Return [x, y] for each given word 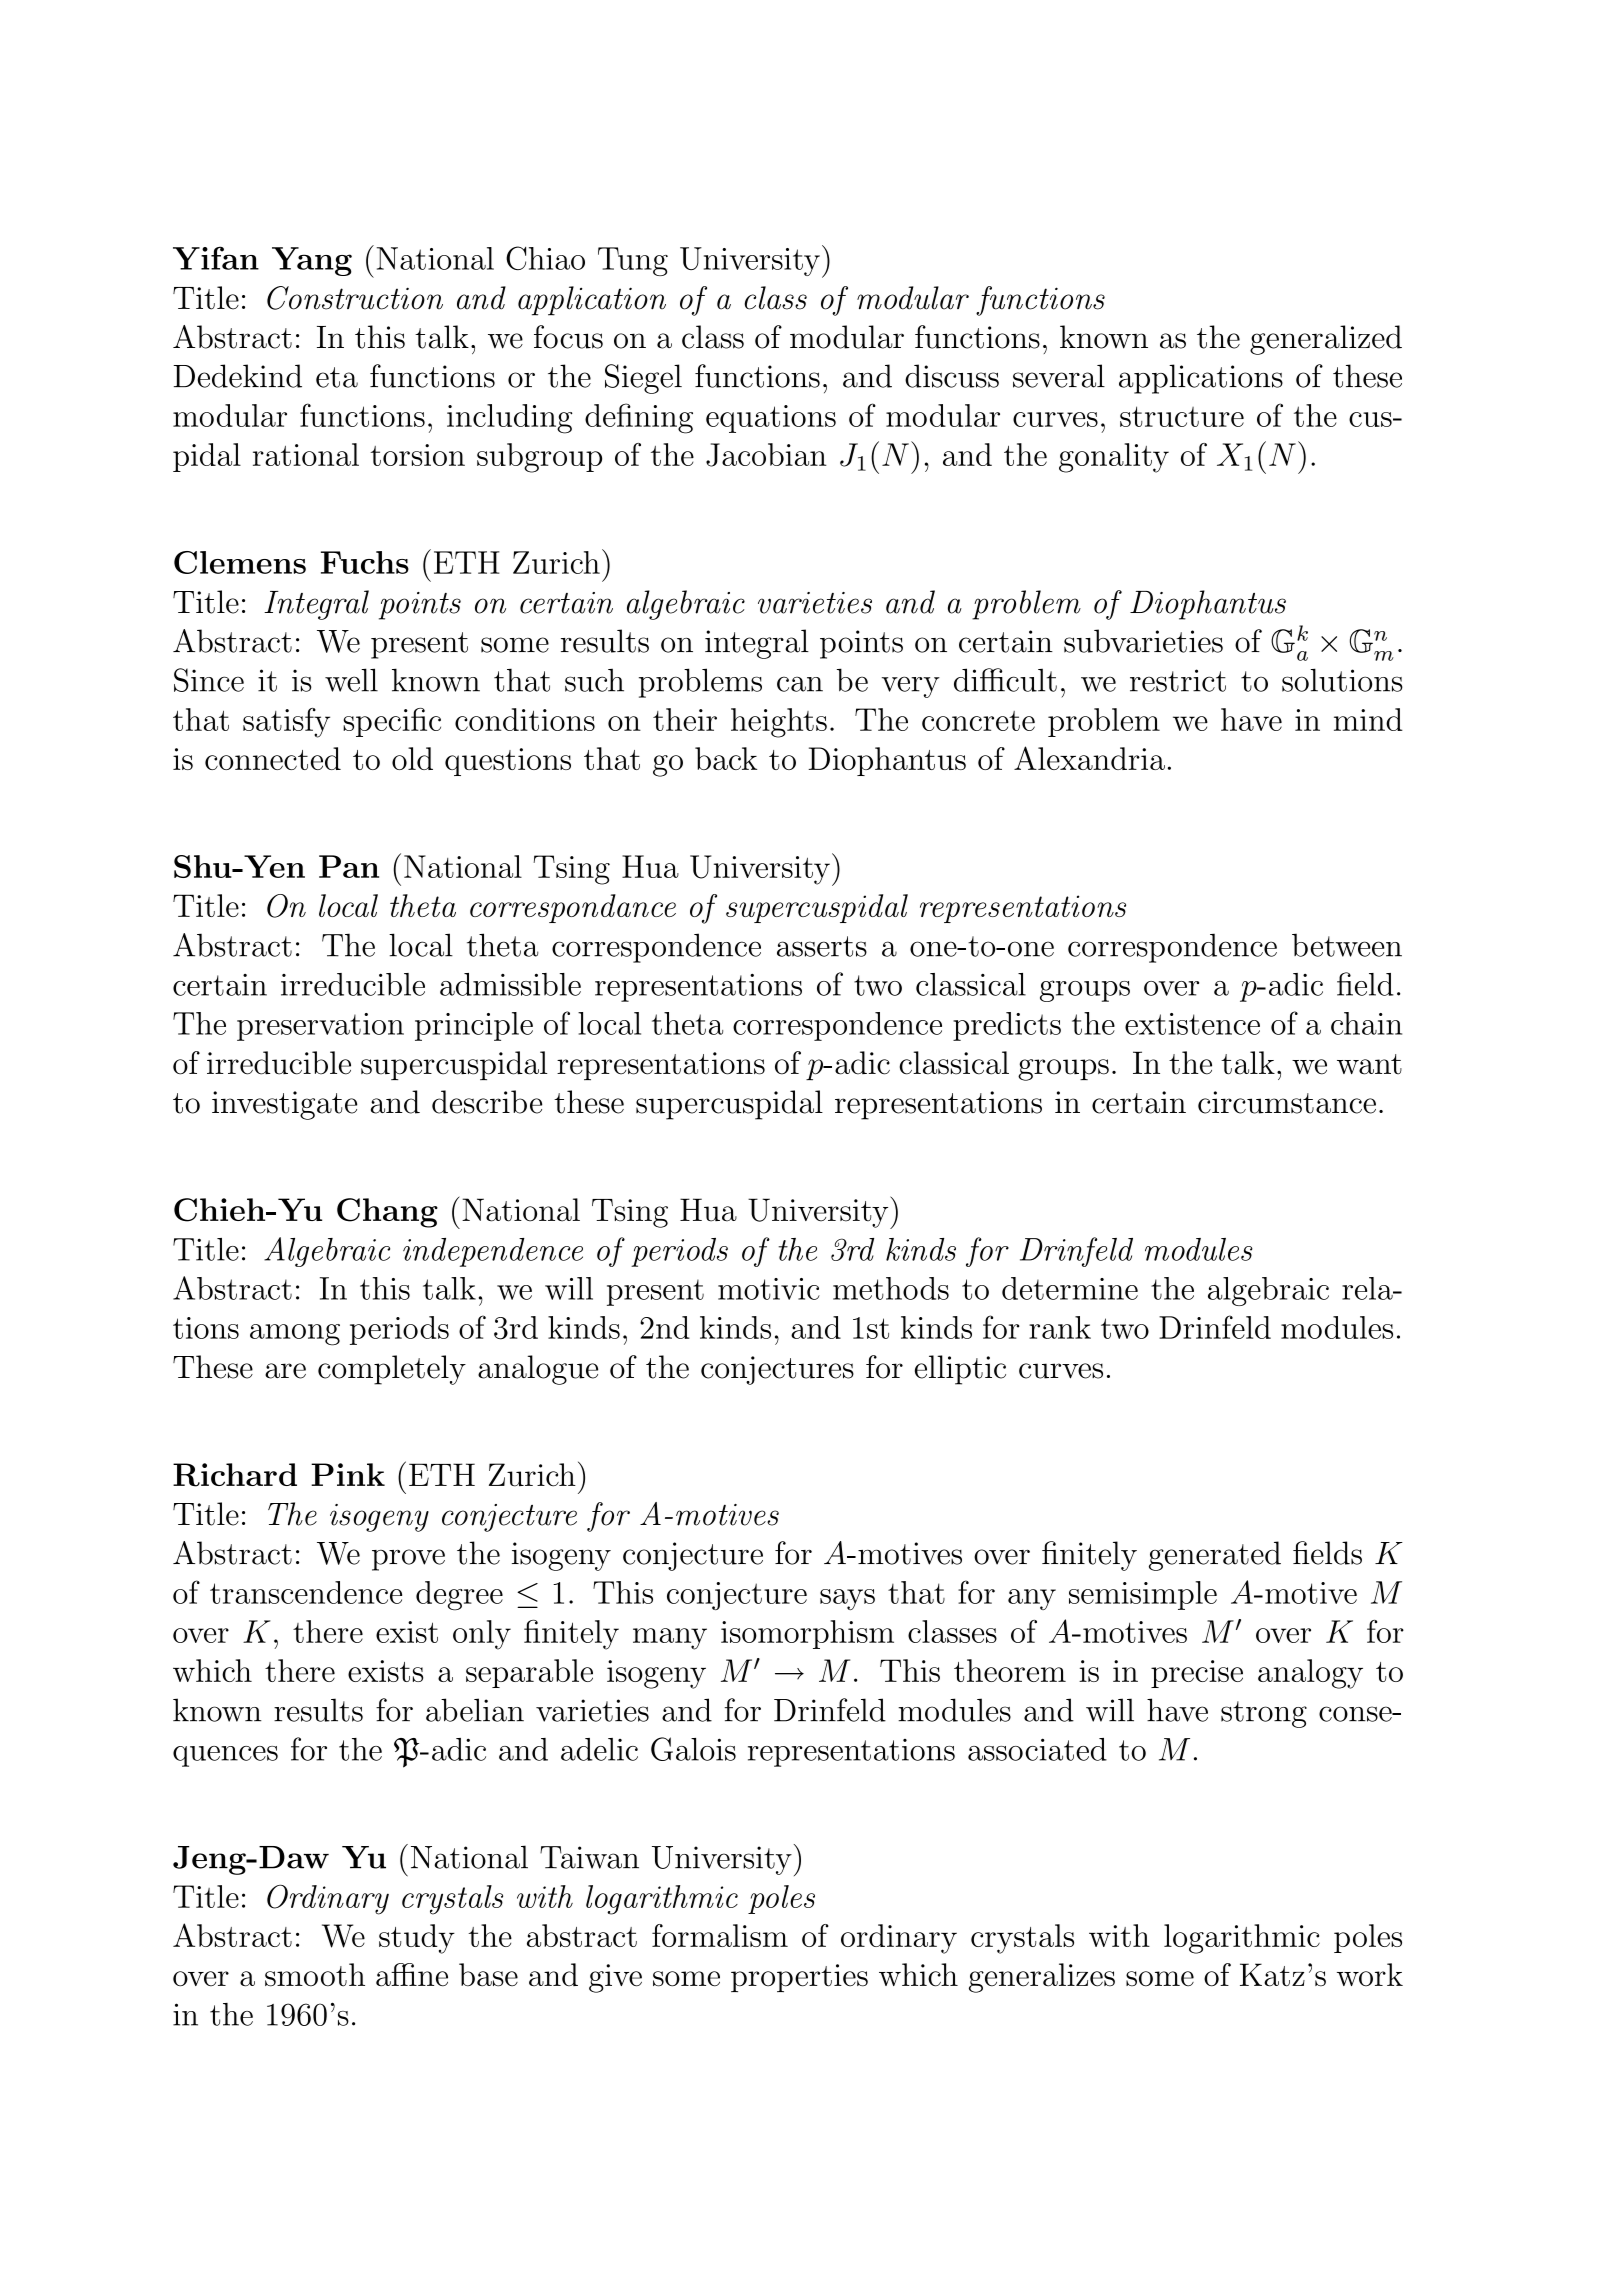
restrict [1178, 680]
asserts [822, 946]
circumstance [1287, 1102]
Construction [355, 298]
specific [392, 722]
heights [779, 723]
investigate [284, 1105]
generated [1215, 1556]
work [1370, 1974]
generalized [1326, 340]
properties [799, 1978]
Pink [348, 1474]
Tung [633, 261]
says [847, 1599]
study [417, 1939]
